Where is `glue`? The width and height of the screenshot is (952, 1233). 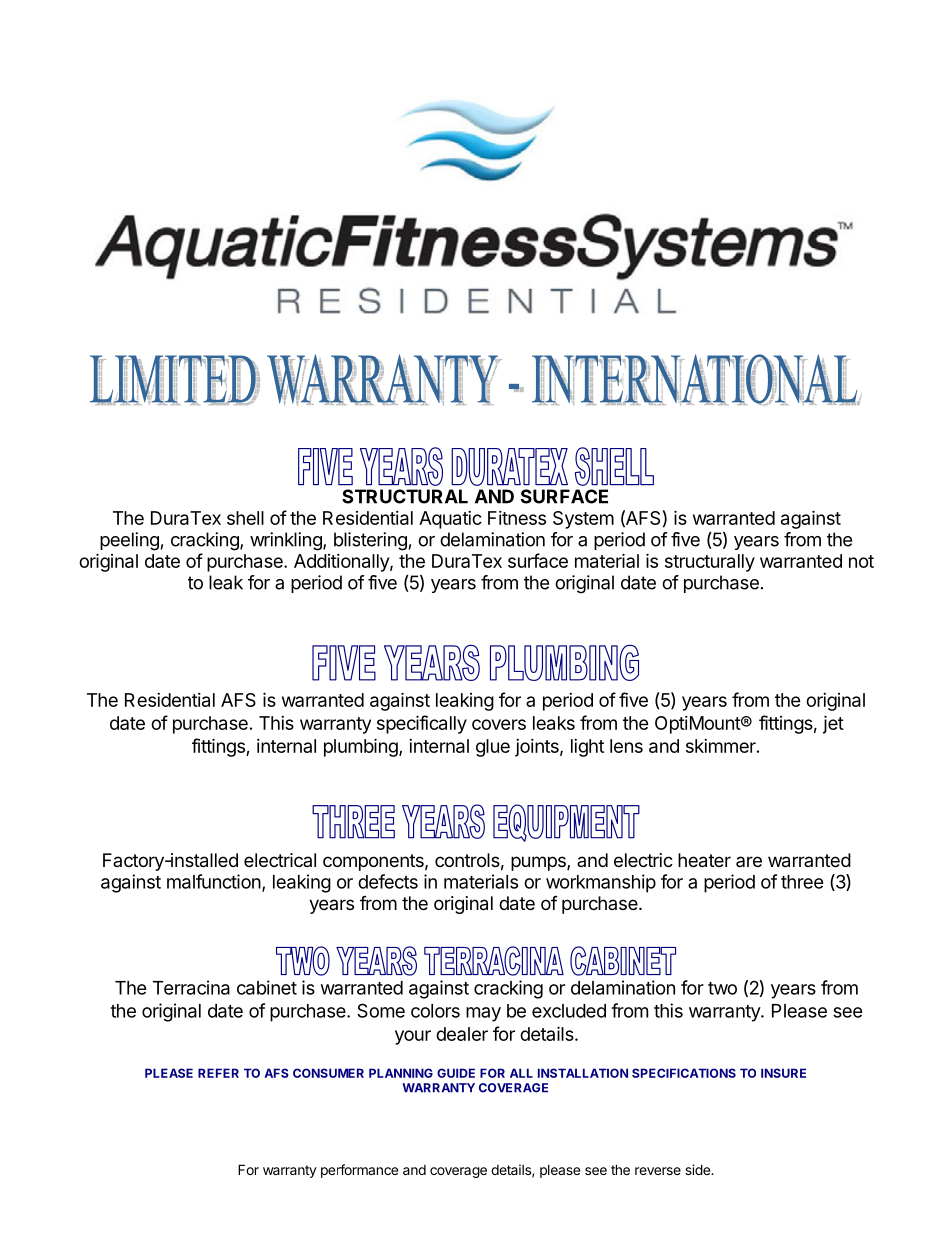
glue is located at coordinates (493, 748).
